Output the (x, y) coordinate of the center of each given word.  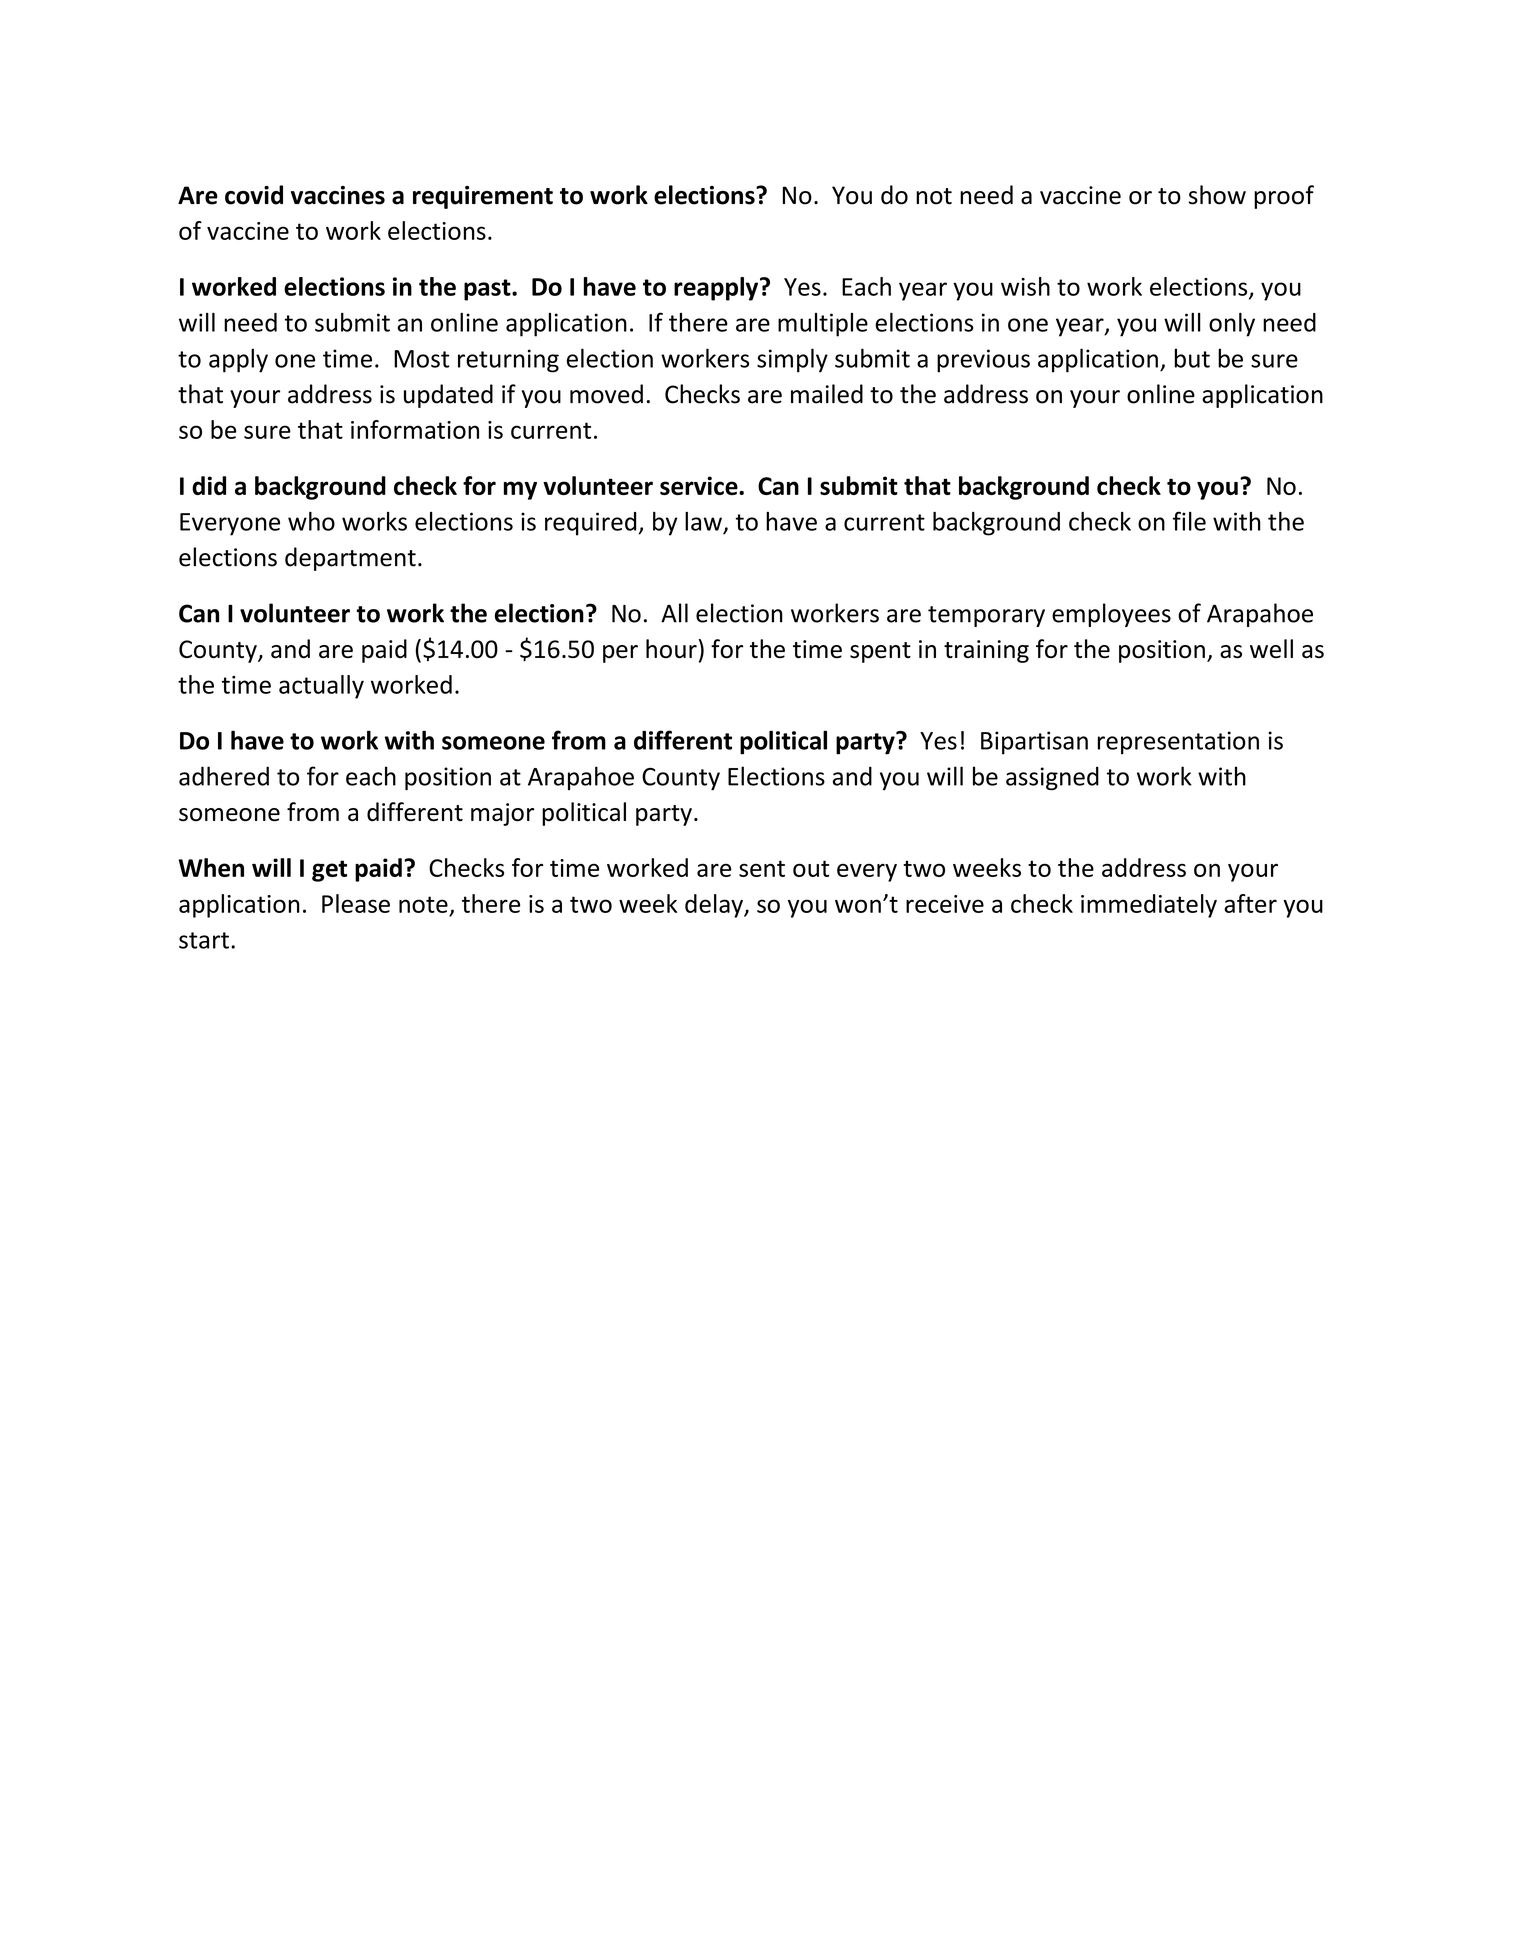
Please (356, 903)
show (1217, 195)
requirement (483, 197)
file (1189, 521)
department (350, 559)
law (703, 521)
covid (254, 195)
